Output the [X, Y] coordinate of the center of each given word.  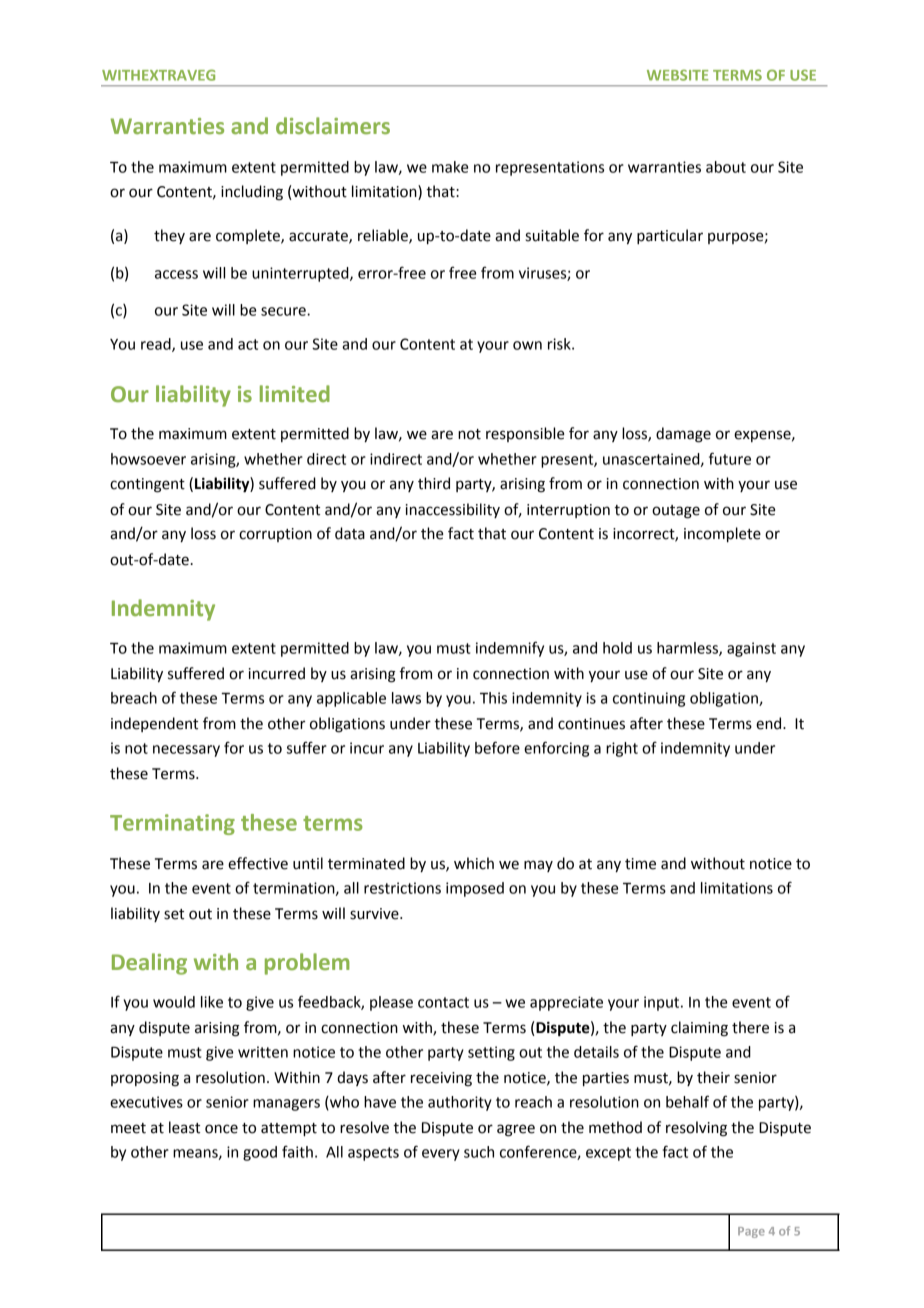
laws [406, 698]
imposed [475, 889]
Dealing [149, 964]
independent [154, 724]
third [434, 483]
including [252, 193]
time [640, 864]
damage [683, 435]
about [726, 167]
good [260, 1153]
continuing [649, 699]
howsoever [148, 459]
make [450, 167]
